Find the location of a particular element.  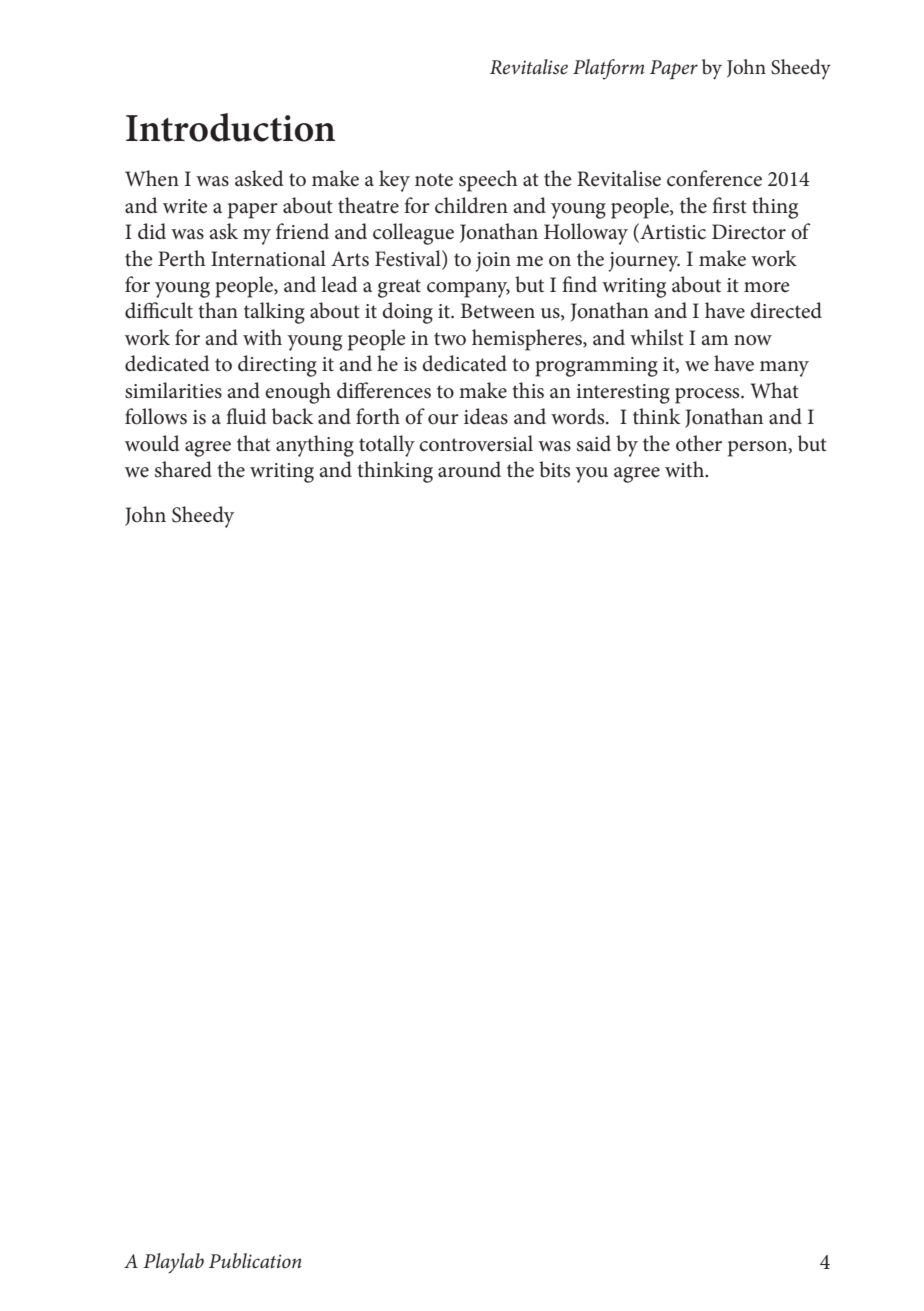

Publication is located at coordinates (255, 1260).
